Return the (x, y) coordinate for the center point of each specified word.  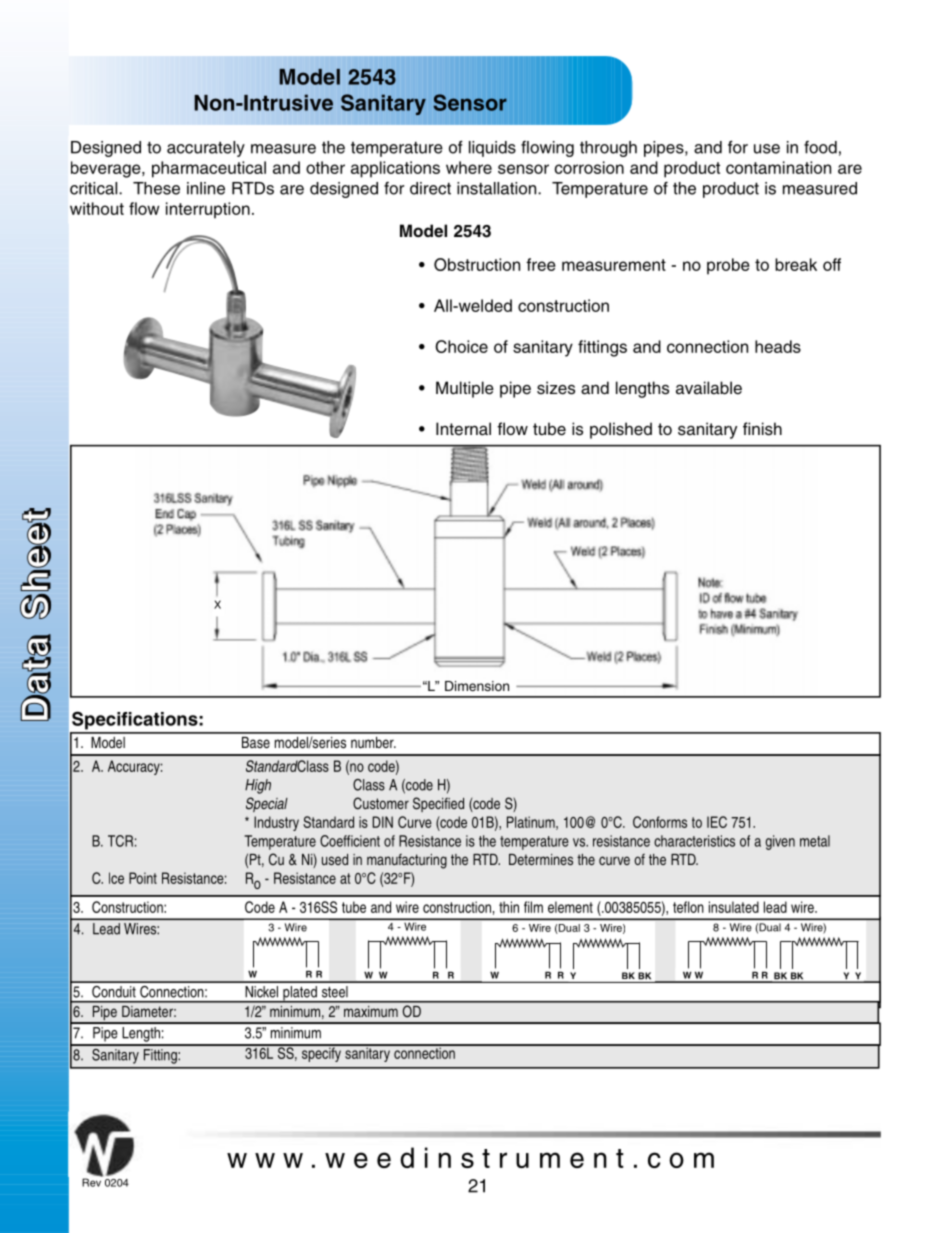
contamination (778, 167)
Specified (438, 804)
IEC (717, 822)
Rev (92, 1181)
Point (143, 878)
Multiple (465, 389)
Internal (463, 429)
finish (762, 429)
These (156, 188)
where (469, 167)
